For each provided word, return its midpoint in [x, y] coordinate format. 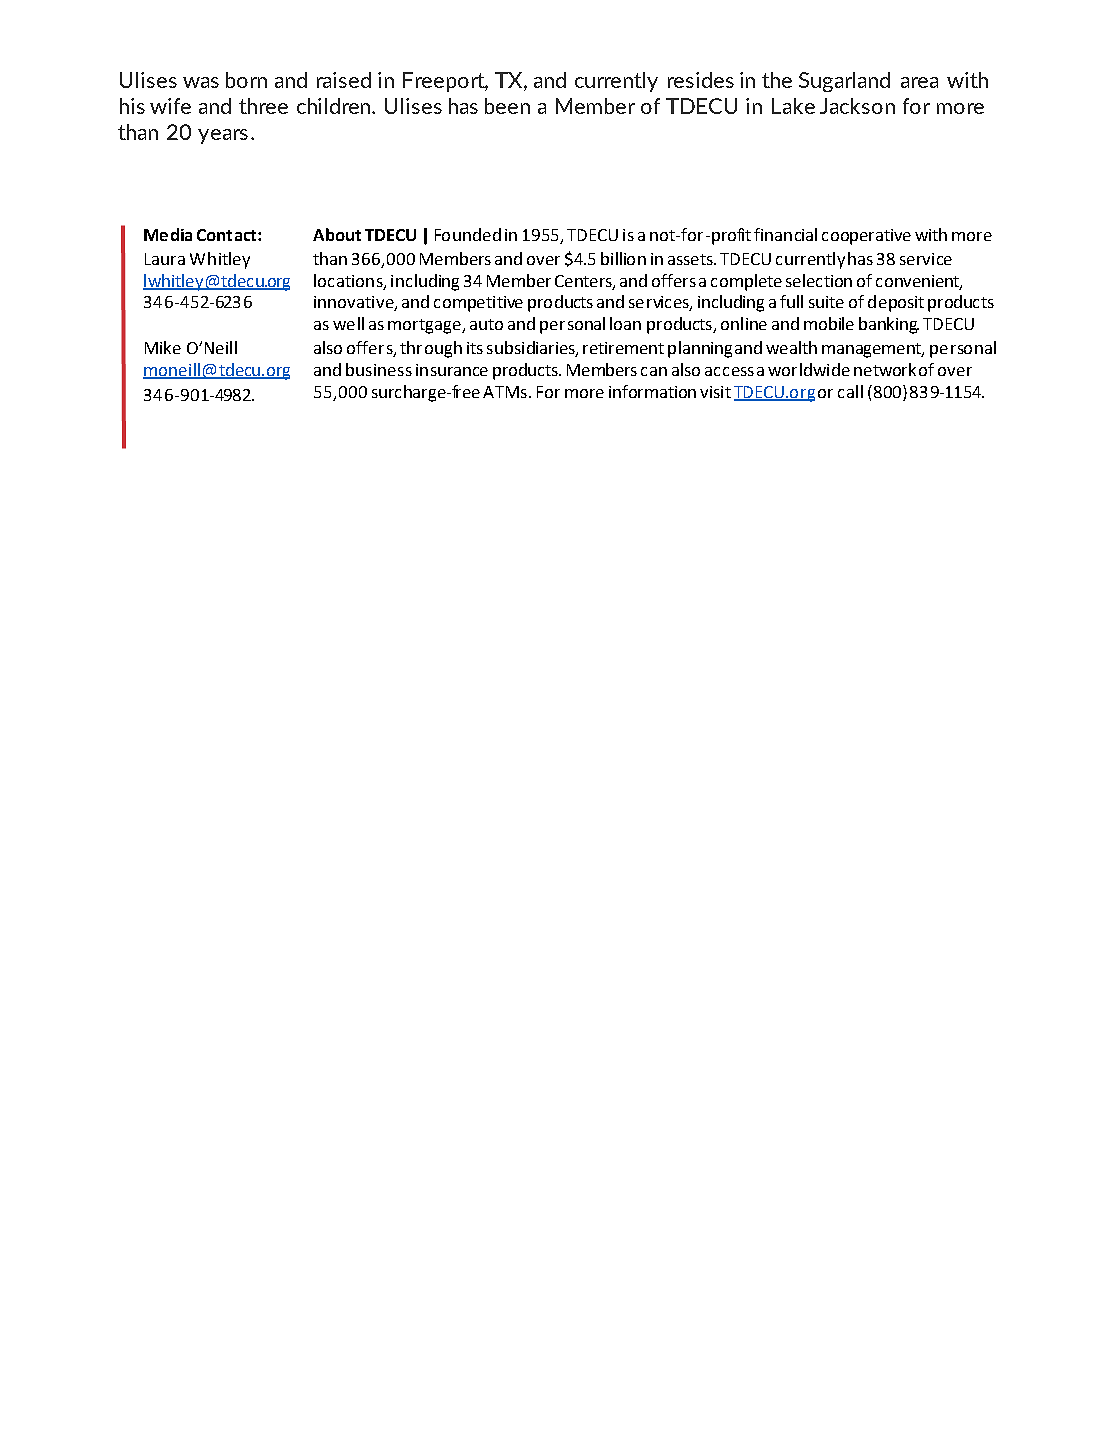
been [507, 106]
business [379, 369]
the [777, 80]
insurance [452, 370]
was [201, 82]
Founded [468, 234]
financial [785, 234]
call [850, 391]
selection [819, 280]
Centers [584, 282]
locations [349, 281]
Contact [226, 235]
